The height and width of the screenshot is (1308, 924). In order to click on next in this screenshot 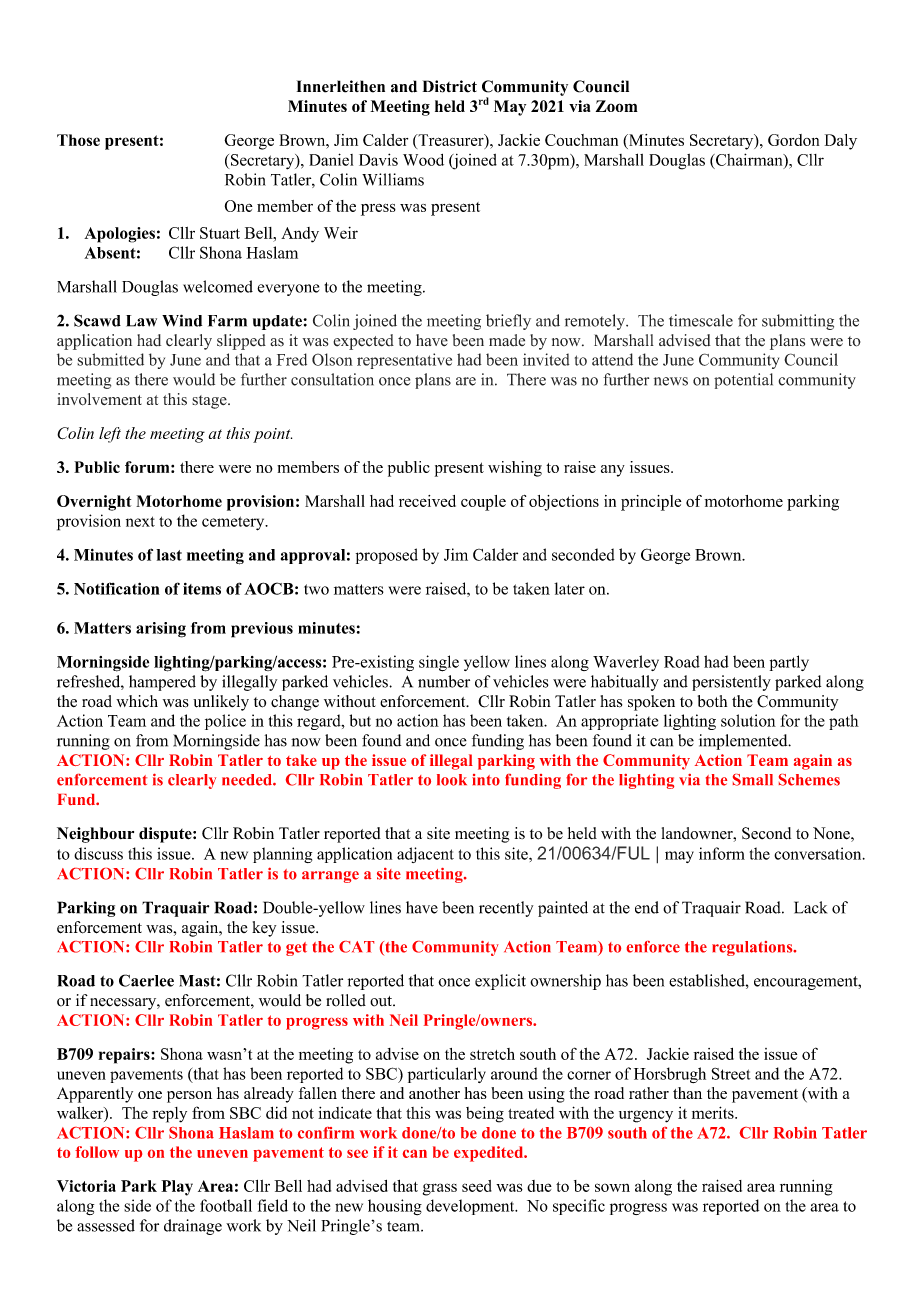, I will do `click(140, 521)`.
